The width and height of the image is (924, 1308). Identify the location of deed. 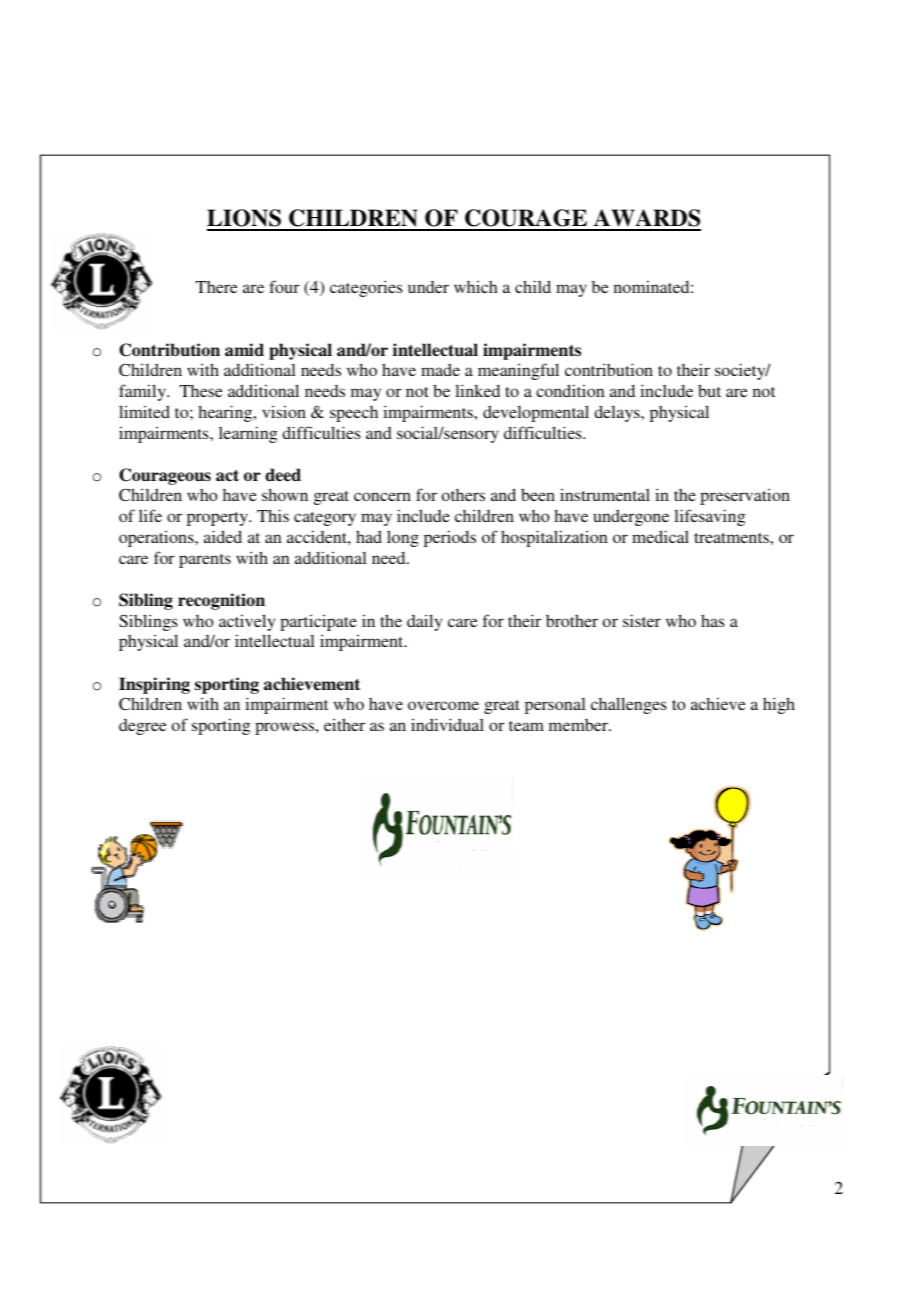
(283, 475).
